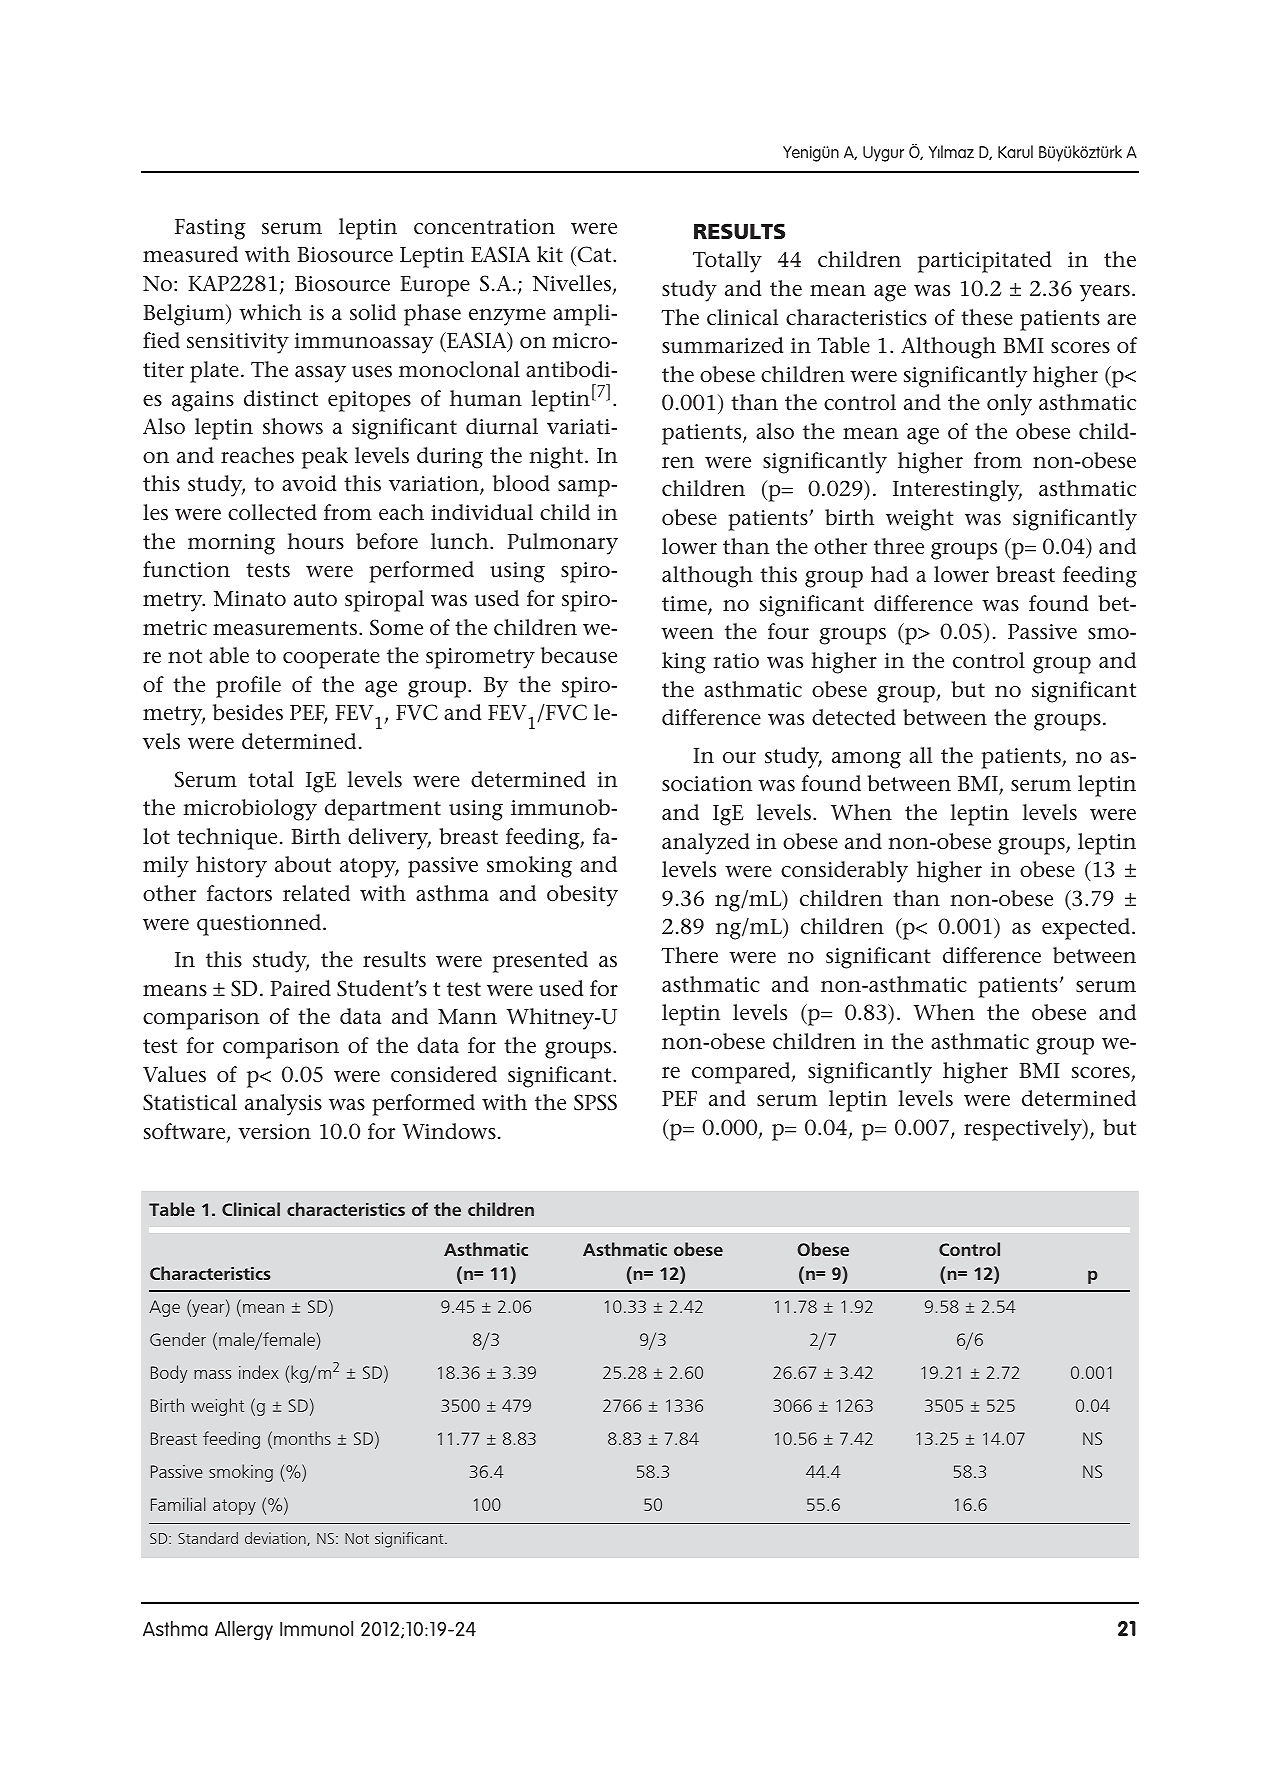 Image resolution: width=1279 pixels, height=1777 pixels. Describe the element at coordinates (582, 896) in the screenshot. I see `obesity` at that location.
